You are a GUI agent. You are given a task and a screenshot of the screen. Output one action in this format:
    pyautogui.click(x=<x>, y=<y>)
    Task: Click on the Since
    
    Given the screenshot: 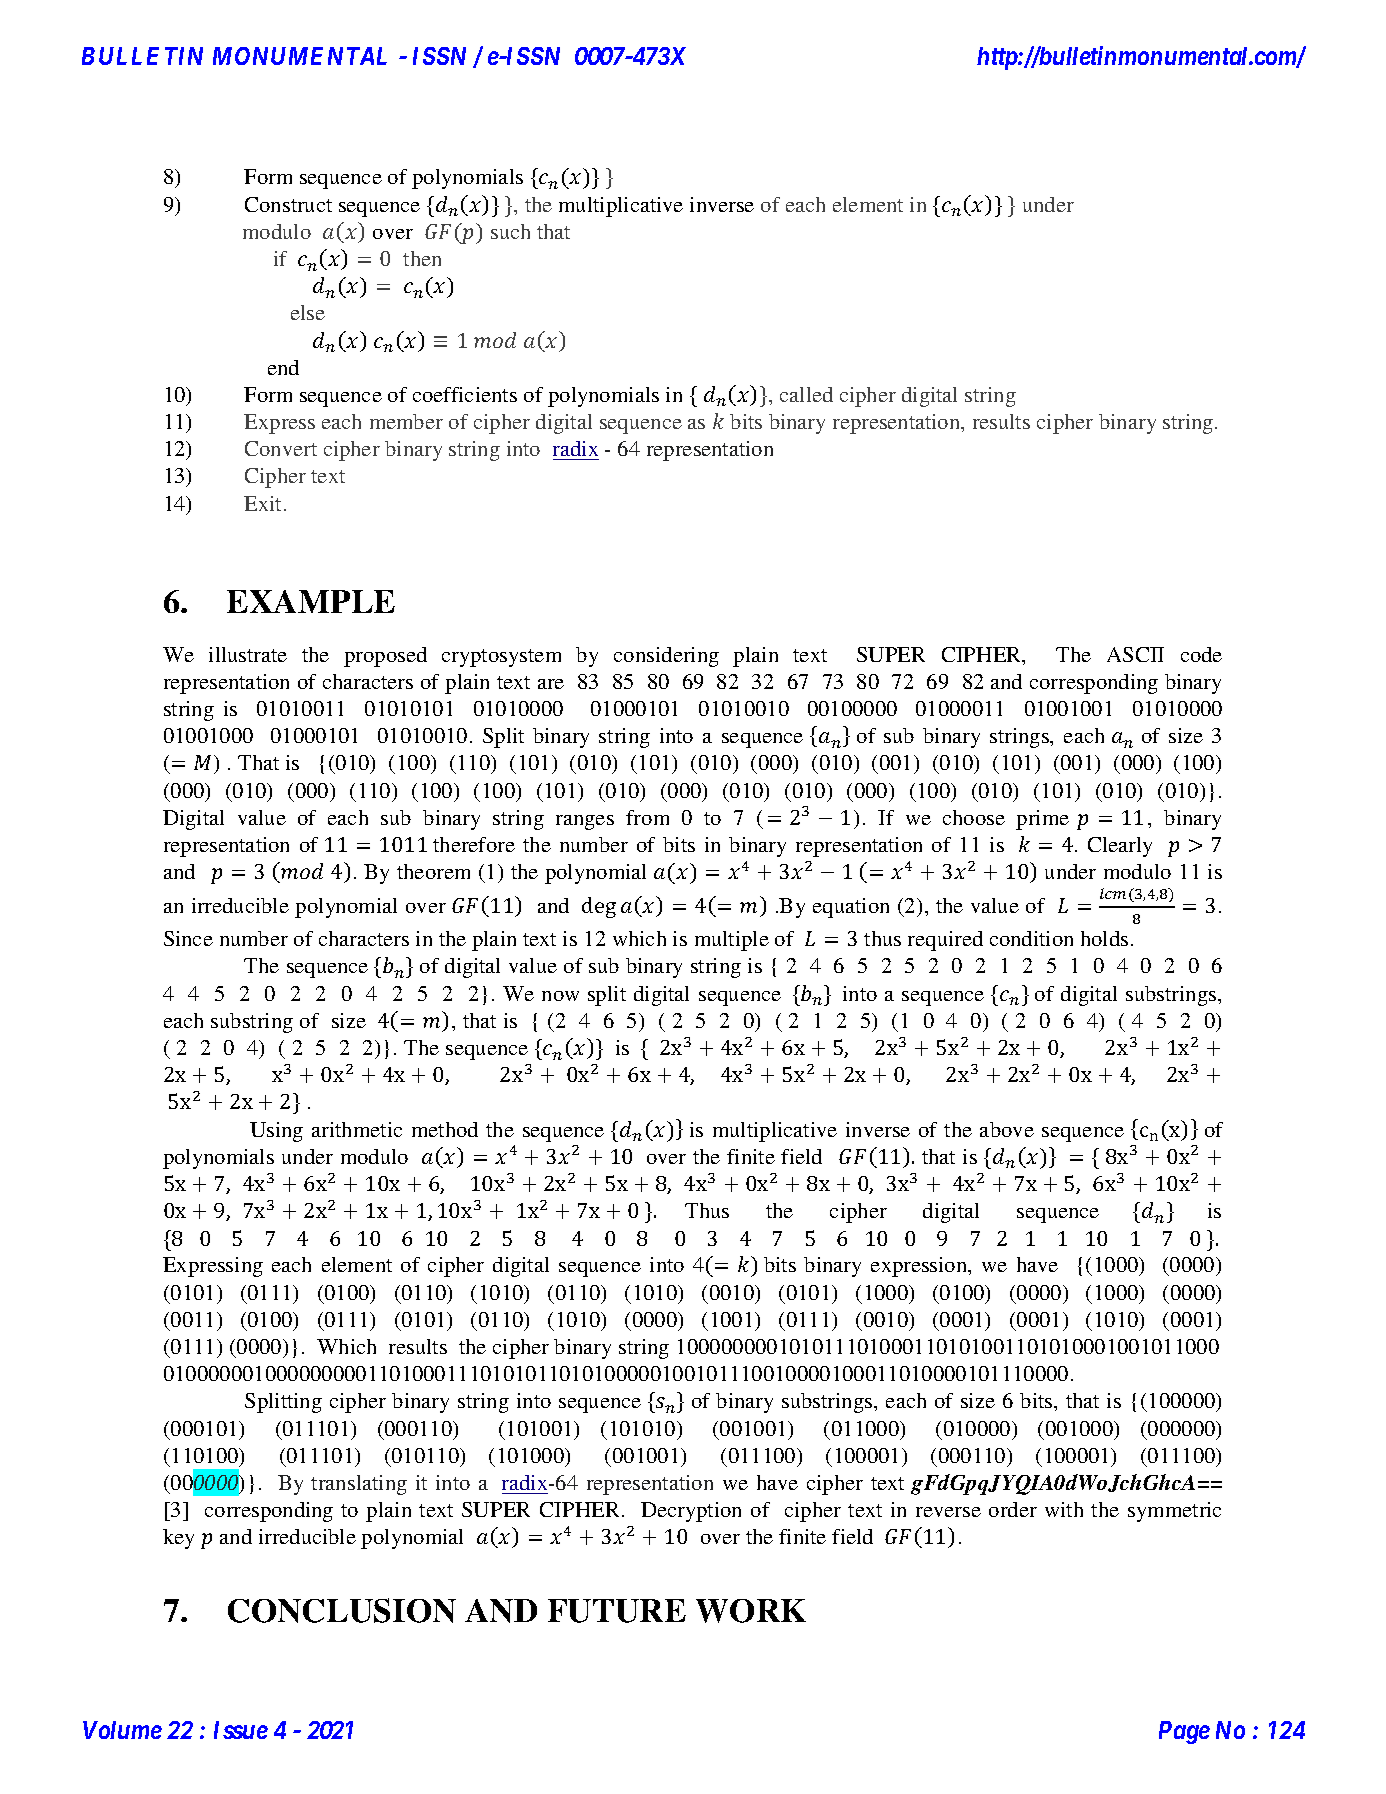 What is the action you would take?
    pyautogui.click(x=188, y=938)
